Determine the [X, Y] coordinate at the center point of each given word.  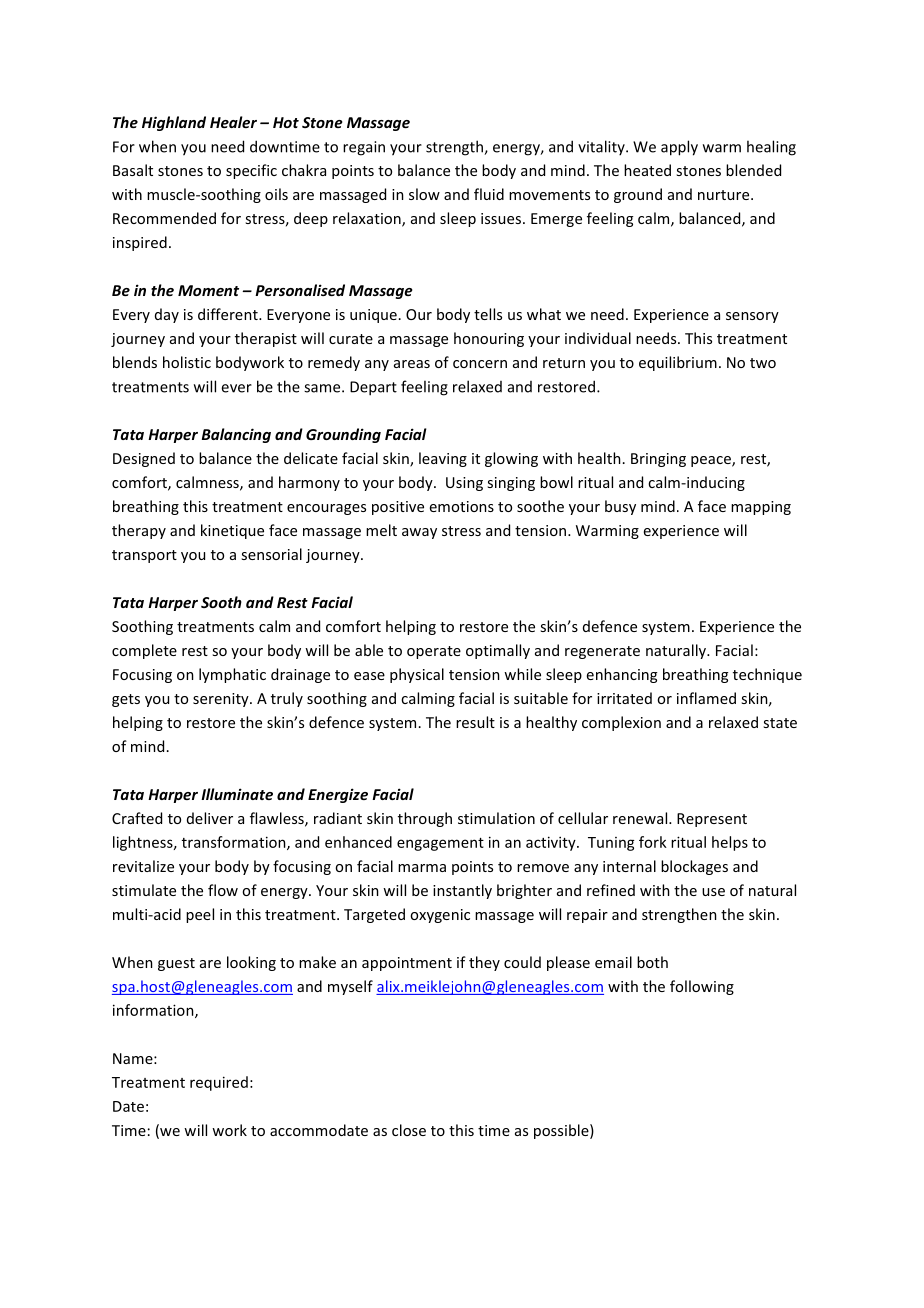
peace [712, 461]
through [425, 819]
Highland [174, 123]
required [219, 1083]
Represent [712, 820]
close [409, 1130]
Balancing [236, 435]
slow [424, 194]
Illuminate [237, 794]
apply [679, 148]
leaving [443, 459]
